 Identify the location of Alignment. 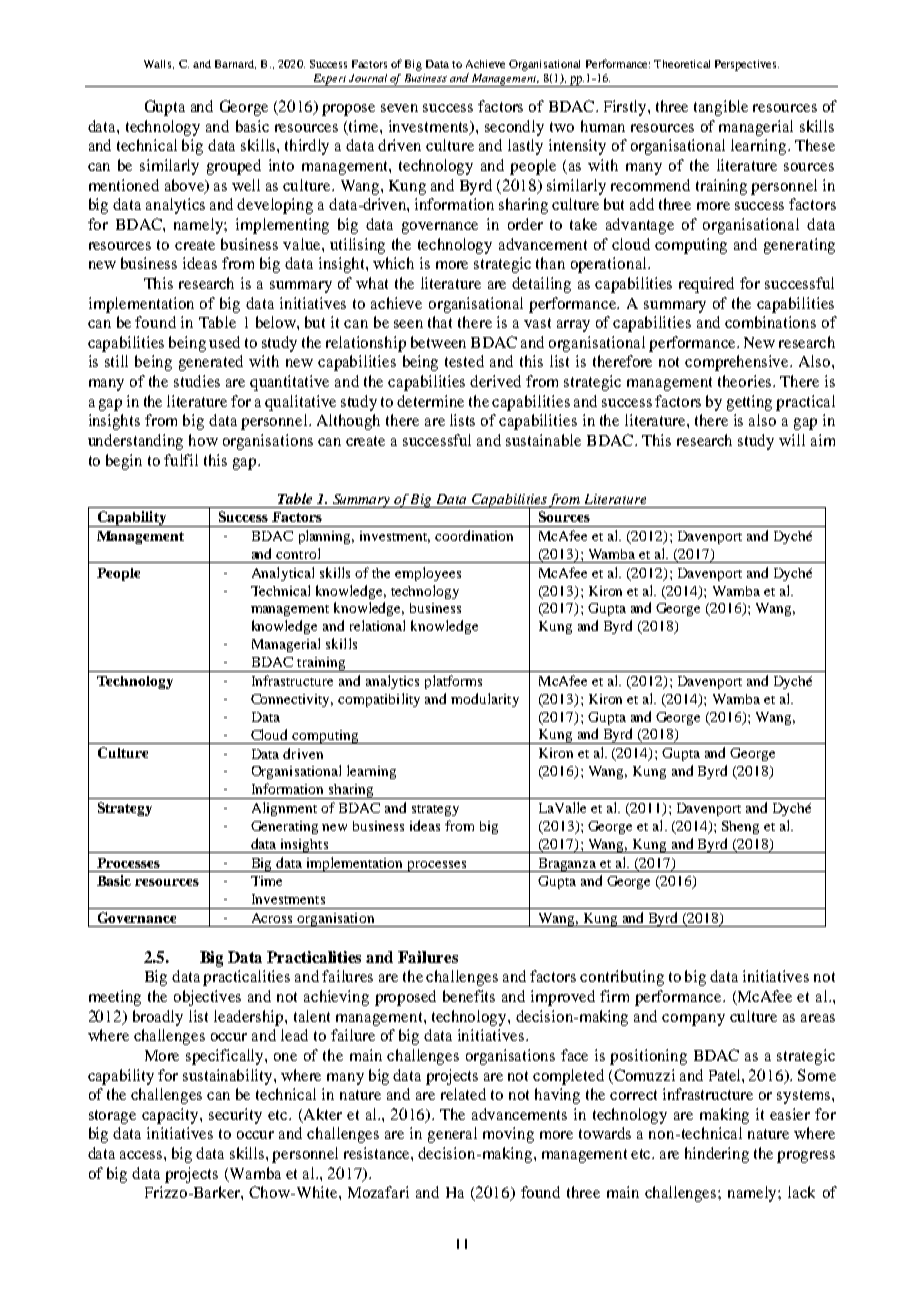
(284, 809).
